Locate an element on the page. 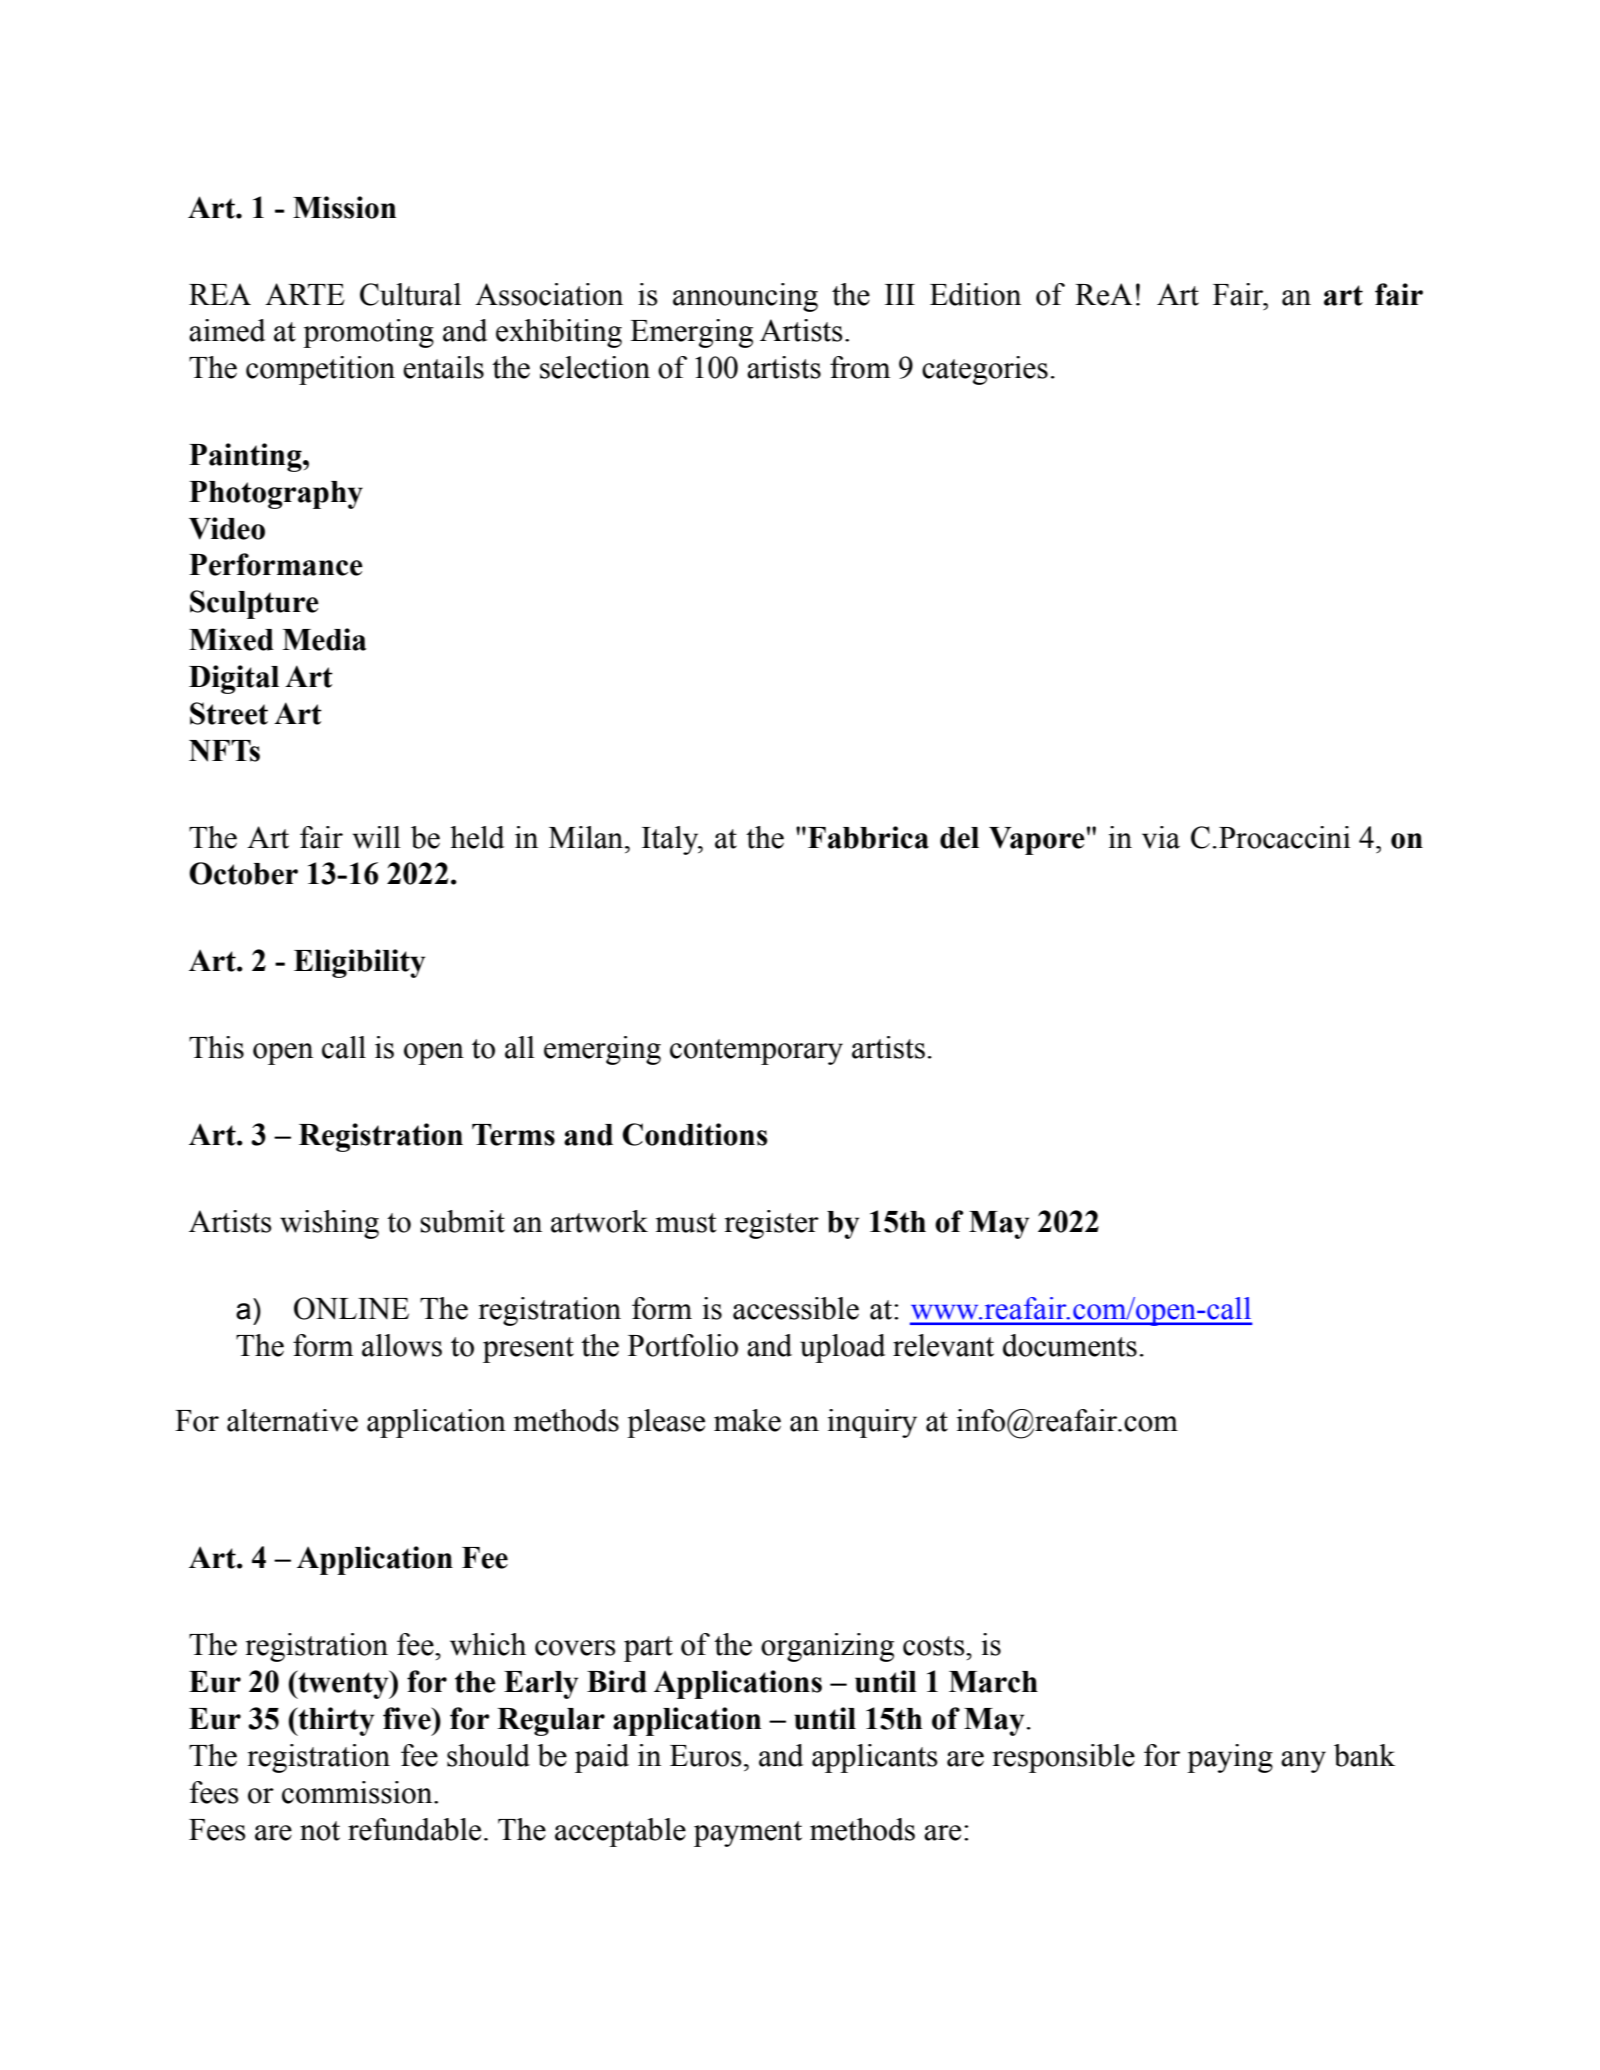  This is located at coordinates (216, 1047).
